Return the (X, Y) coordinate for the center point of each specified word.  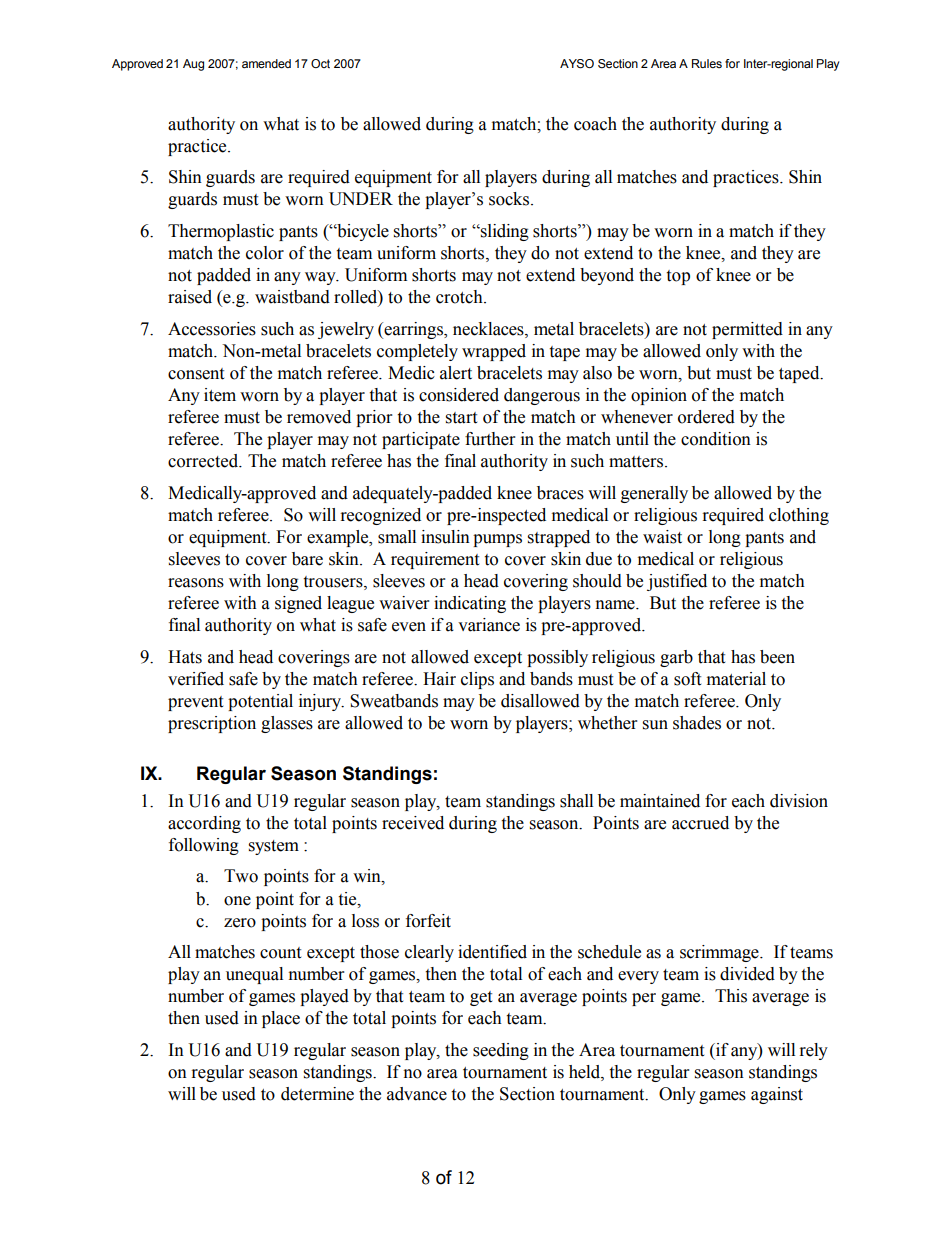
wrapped (494, 352)
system (274, 847)
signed (298, 604)
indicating (470, 604)
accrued (700, 823)
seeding (501, 1051)
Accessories (212, 329)
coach (595, 124)
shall (576, 801)
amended (266, 63)
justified (677, 582)
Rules (707, 63)
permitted (747, 330)
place (281, 1019)
